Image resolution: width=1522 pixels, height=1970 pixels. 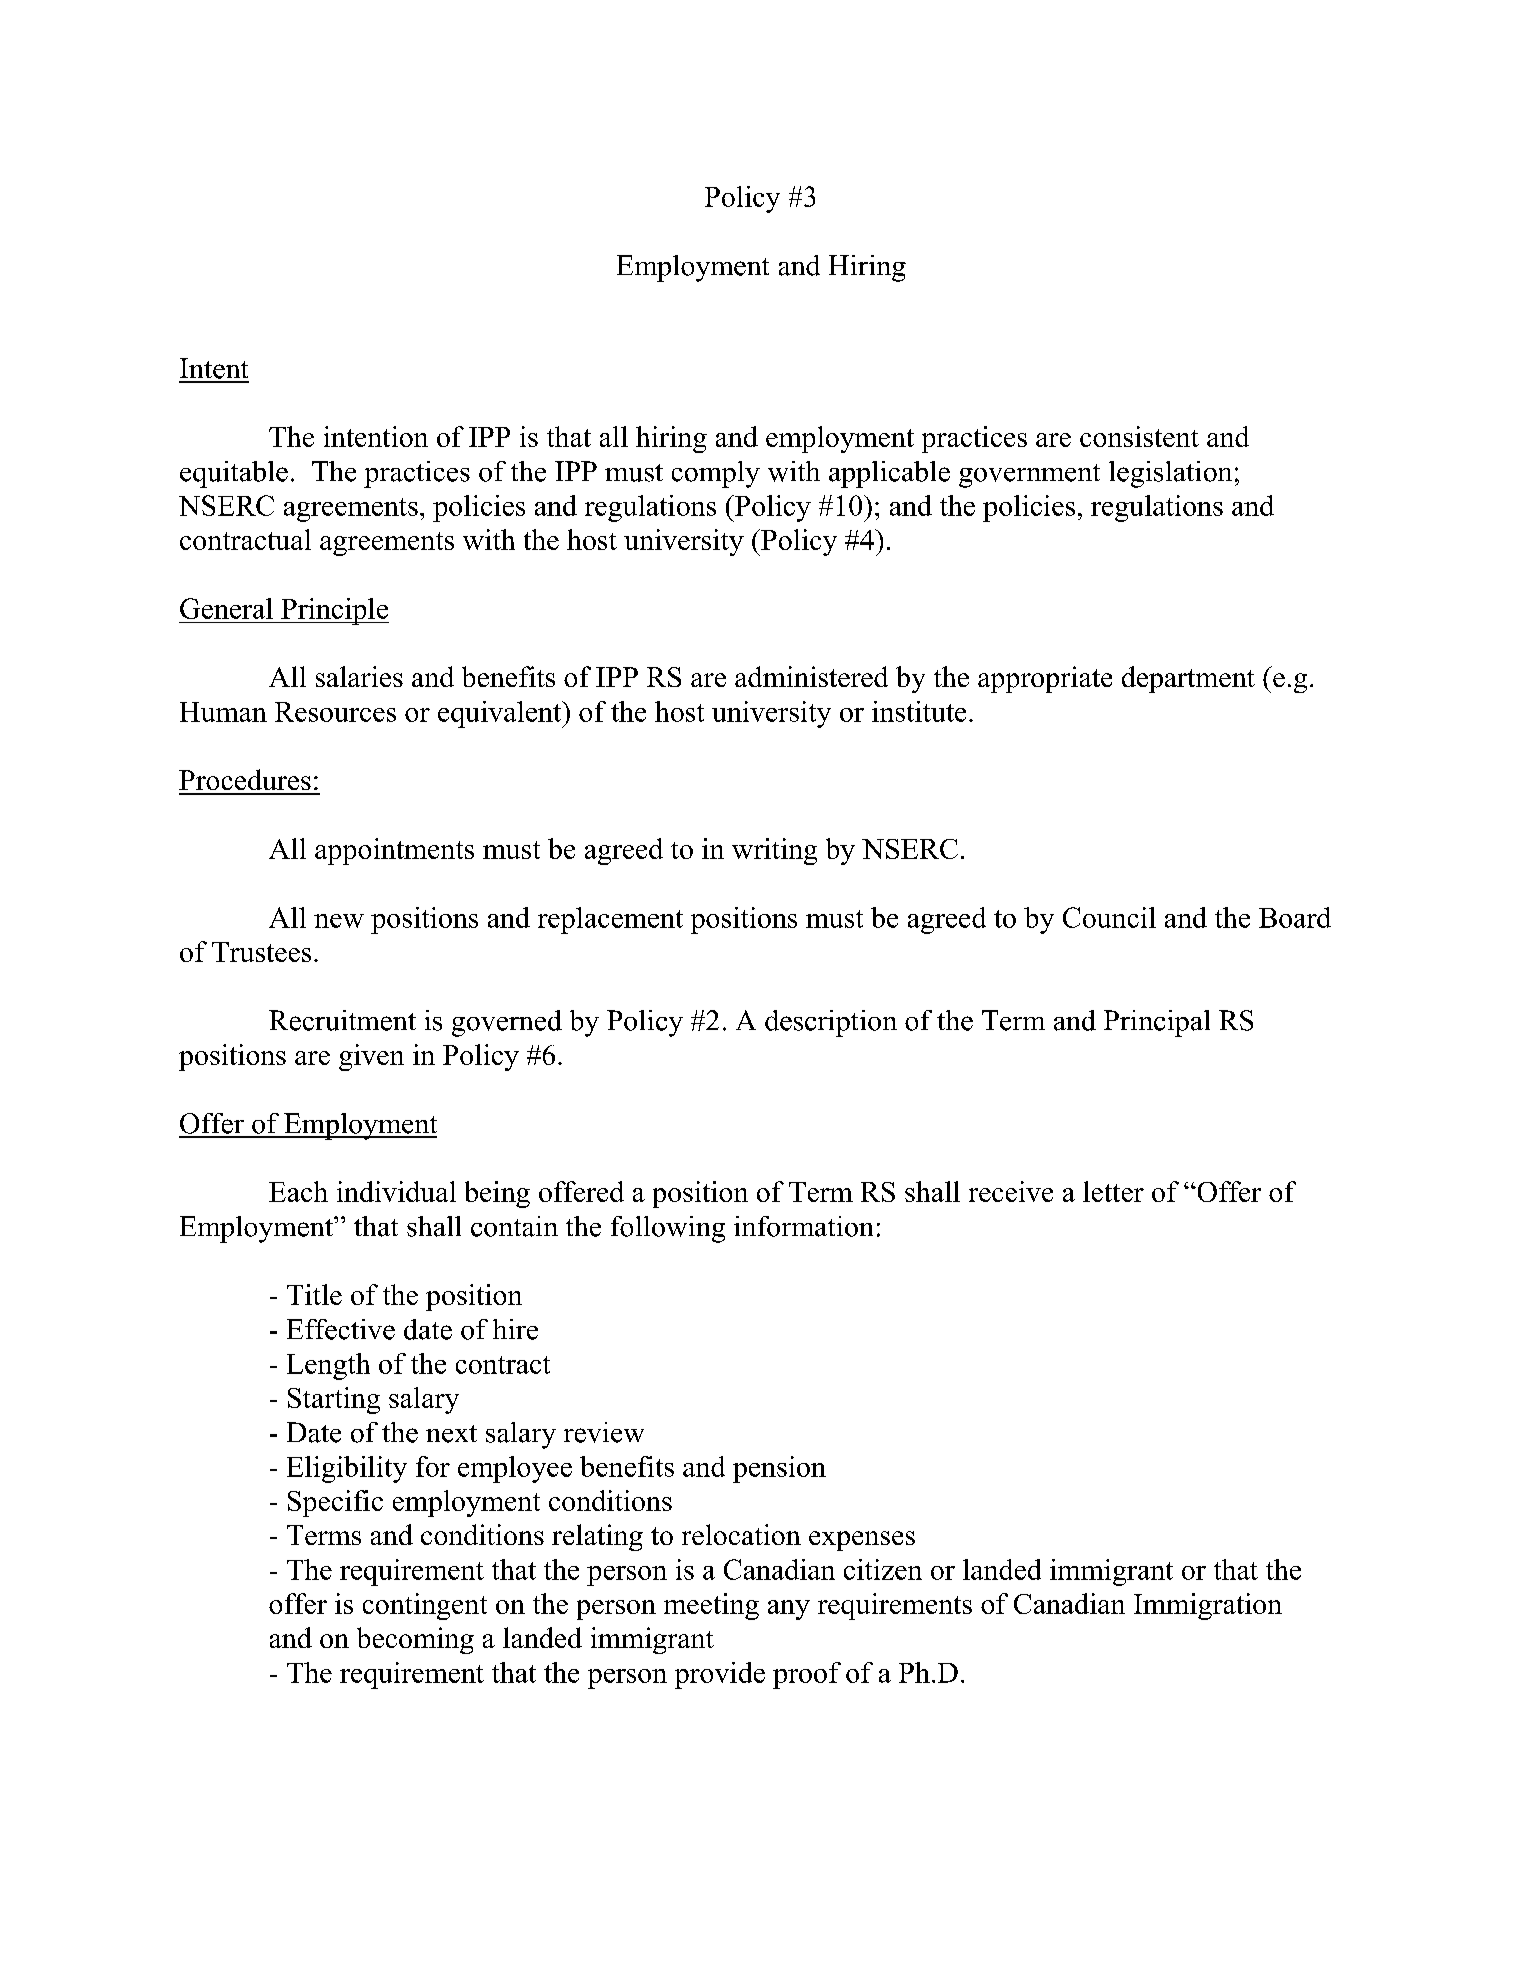 I want to click on writing, so click(x=774, y=851).
